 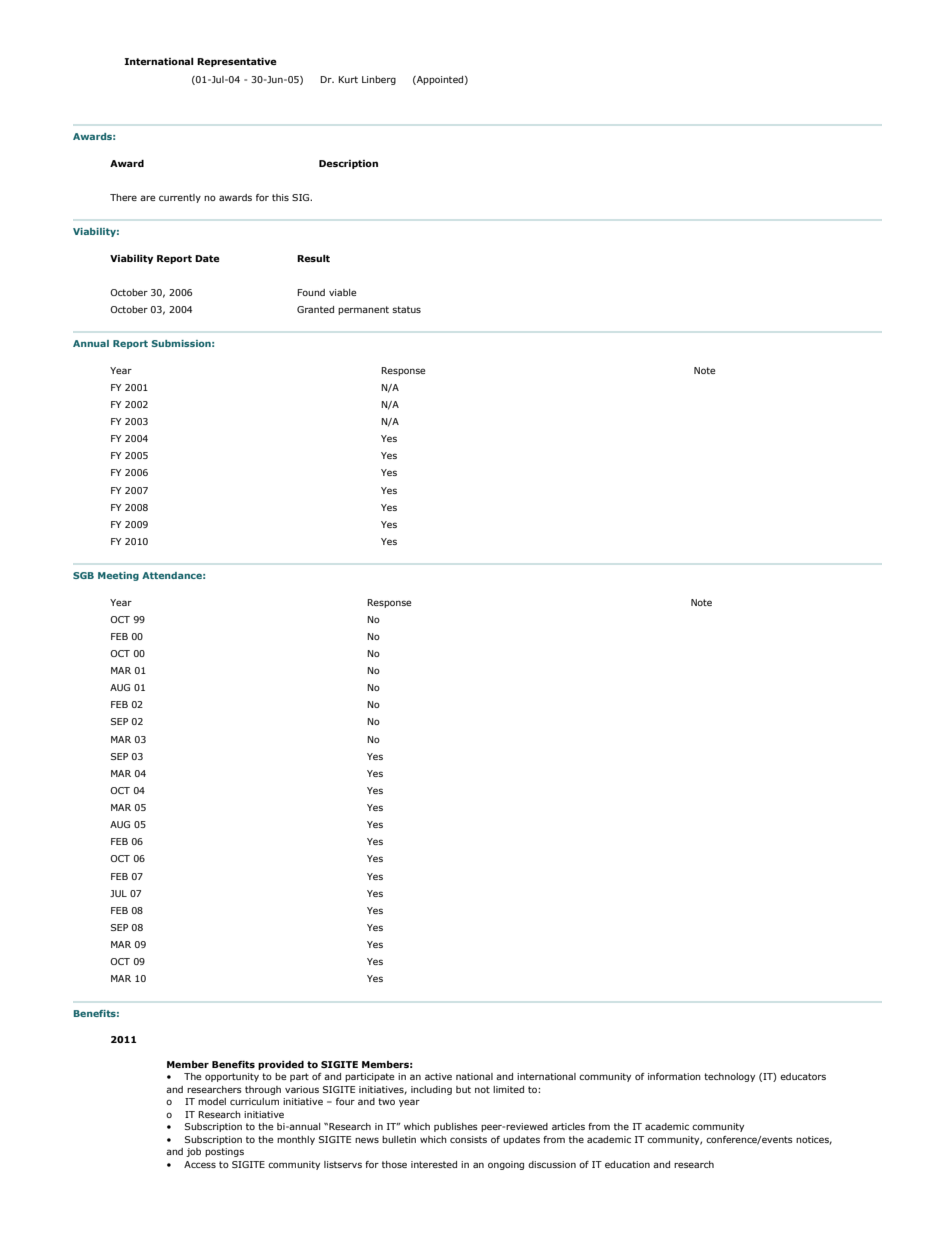 What do you see at coordinates (281, 1065) in the page?
I see `provided` at bounding box center [281, 1065].
